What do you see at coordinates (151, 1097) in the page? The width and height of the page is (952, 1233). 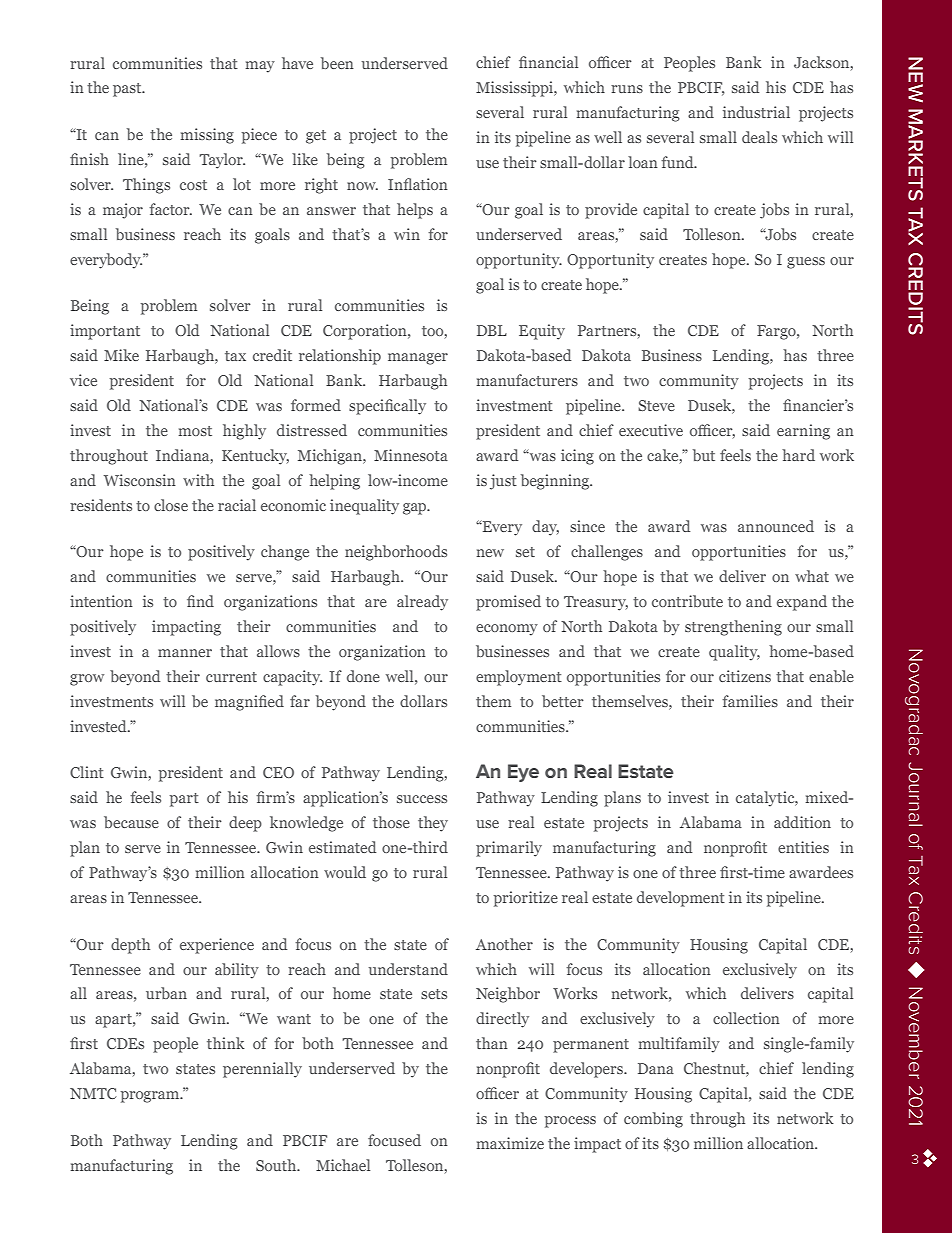 I see `program` at bounding box center [151, 1097].
